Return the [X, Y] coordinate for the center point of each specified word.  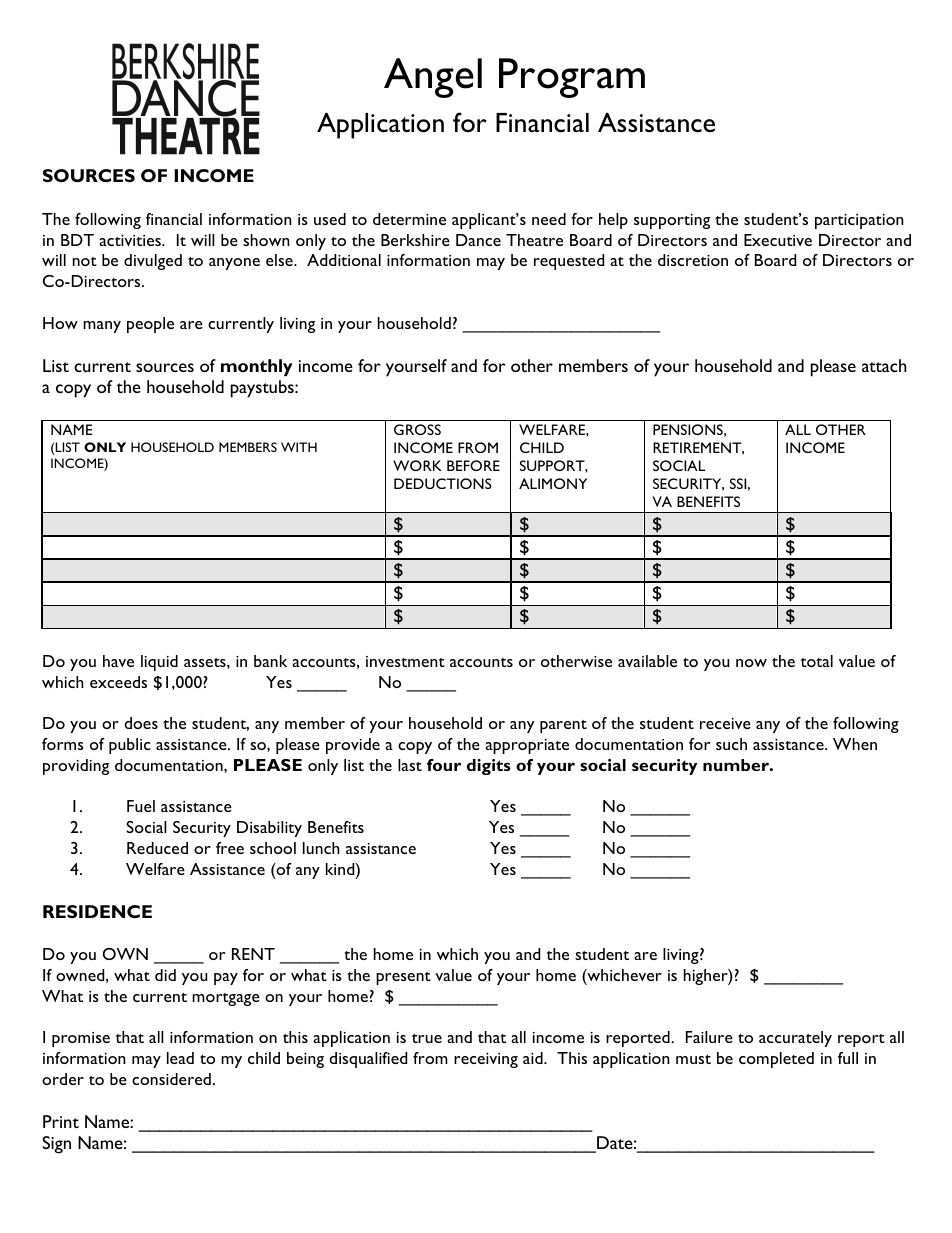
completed [776, 1060]
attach [884, 365]
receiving [486, 1060]
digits [489, 767]
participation [859, 221]
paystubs [263, 389]
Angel [433, 78]
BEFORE [473, 465]
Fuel [141, 806]
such [731, 744]
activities [131, 240]
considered [171, 1079]
